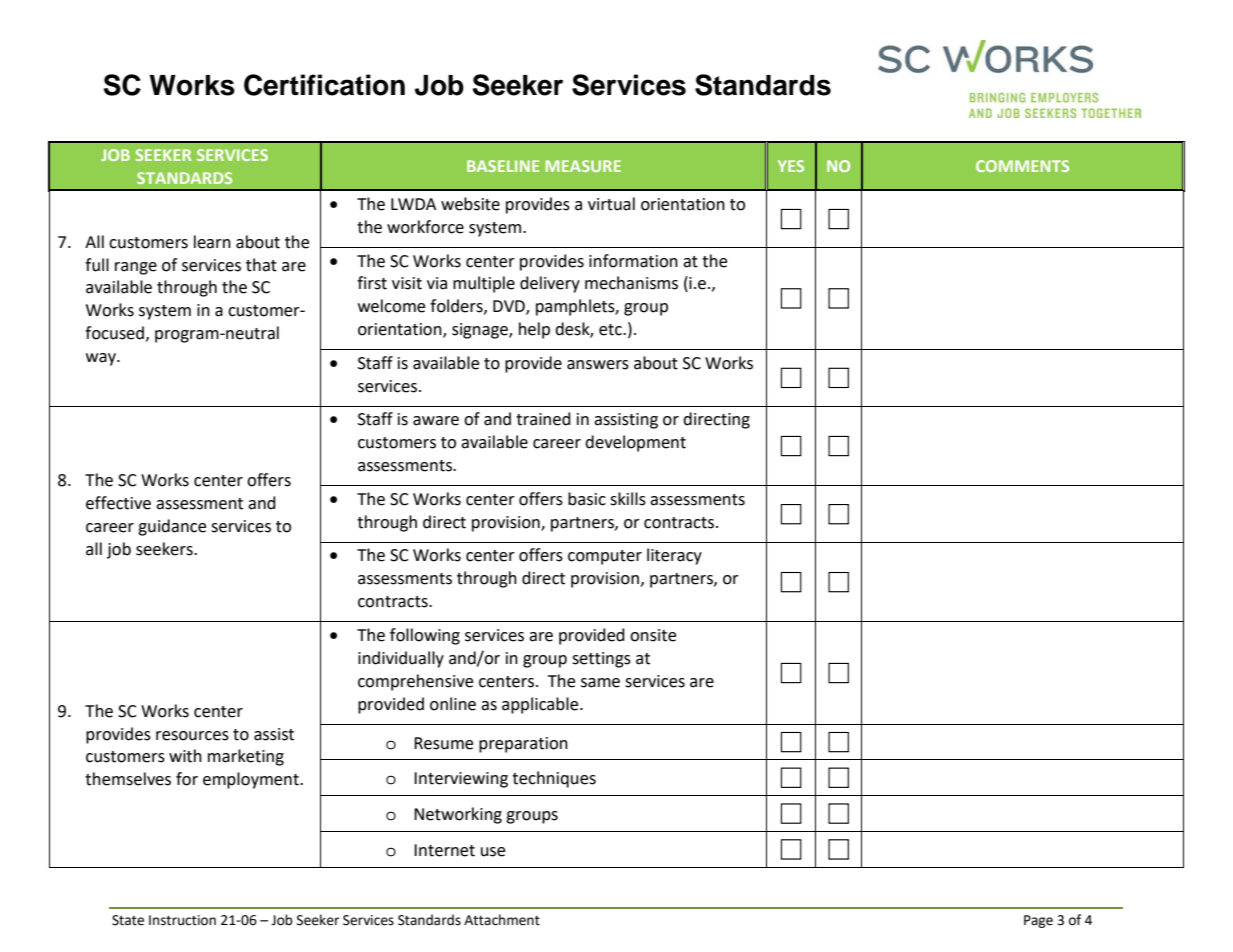  I want to click on delivery, so click(550, 284).
